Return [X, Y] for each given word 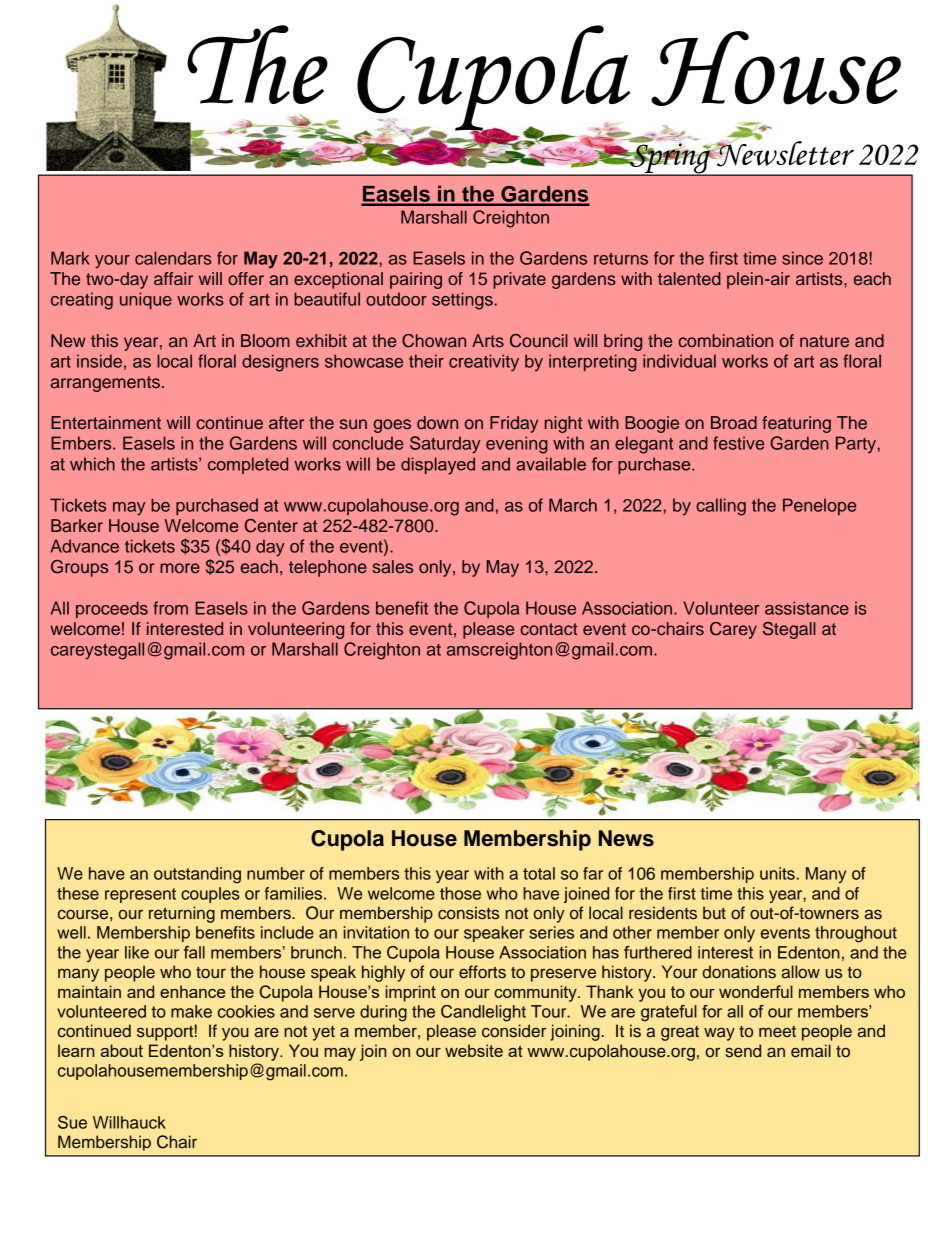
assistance [807, 608]
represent [140, 895]
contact [549, 629]
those [460, 893]
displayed [438, 466]
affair [173, 279]
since [802, 258]
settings [463, 301]
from [170, 608]
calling [721, 507]
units [777, 873]
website [474, 1050]
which [92, 464]
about [122, 1050]
